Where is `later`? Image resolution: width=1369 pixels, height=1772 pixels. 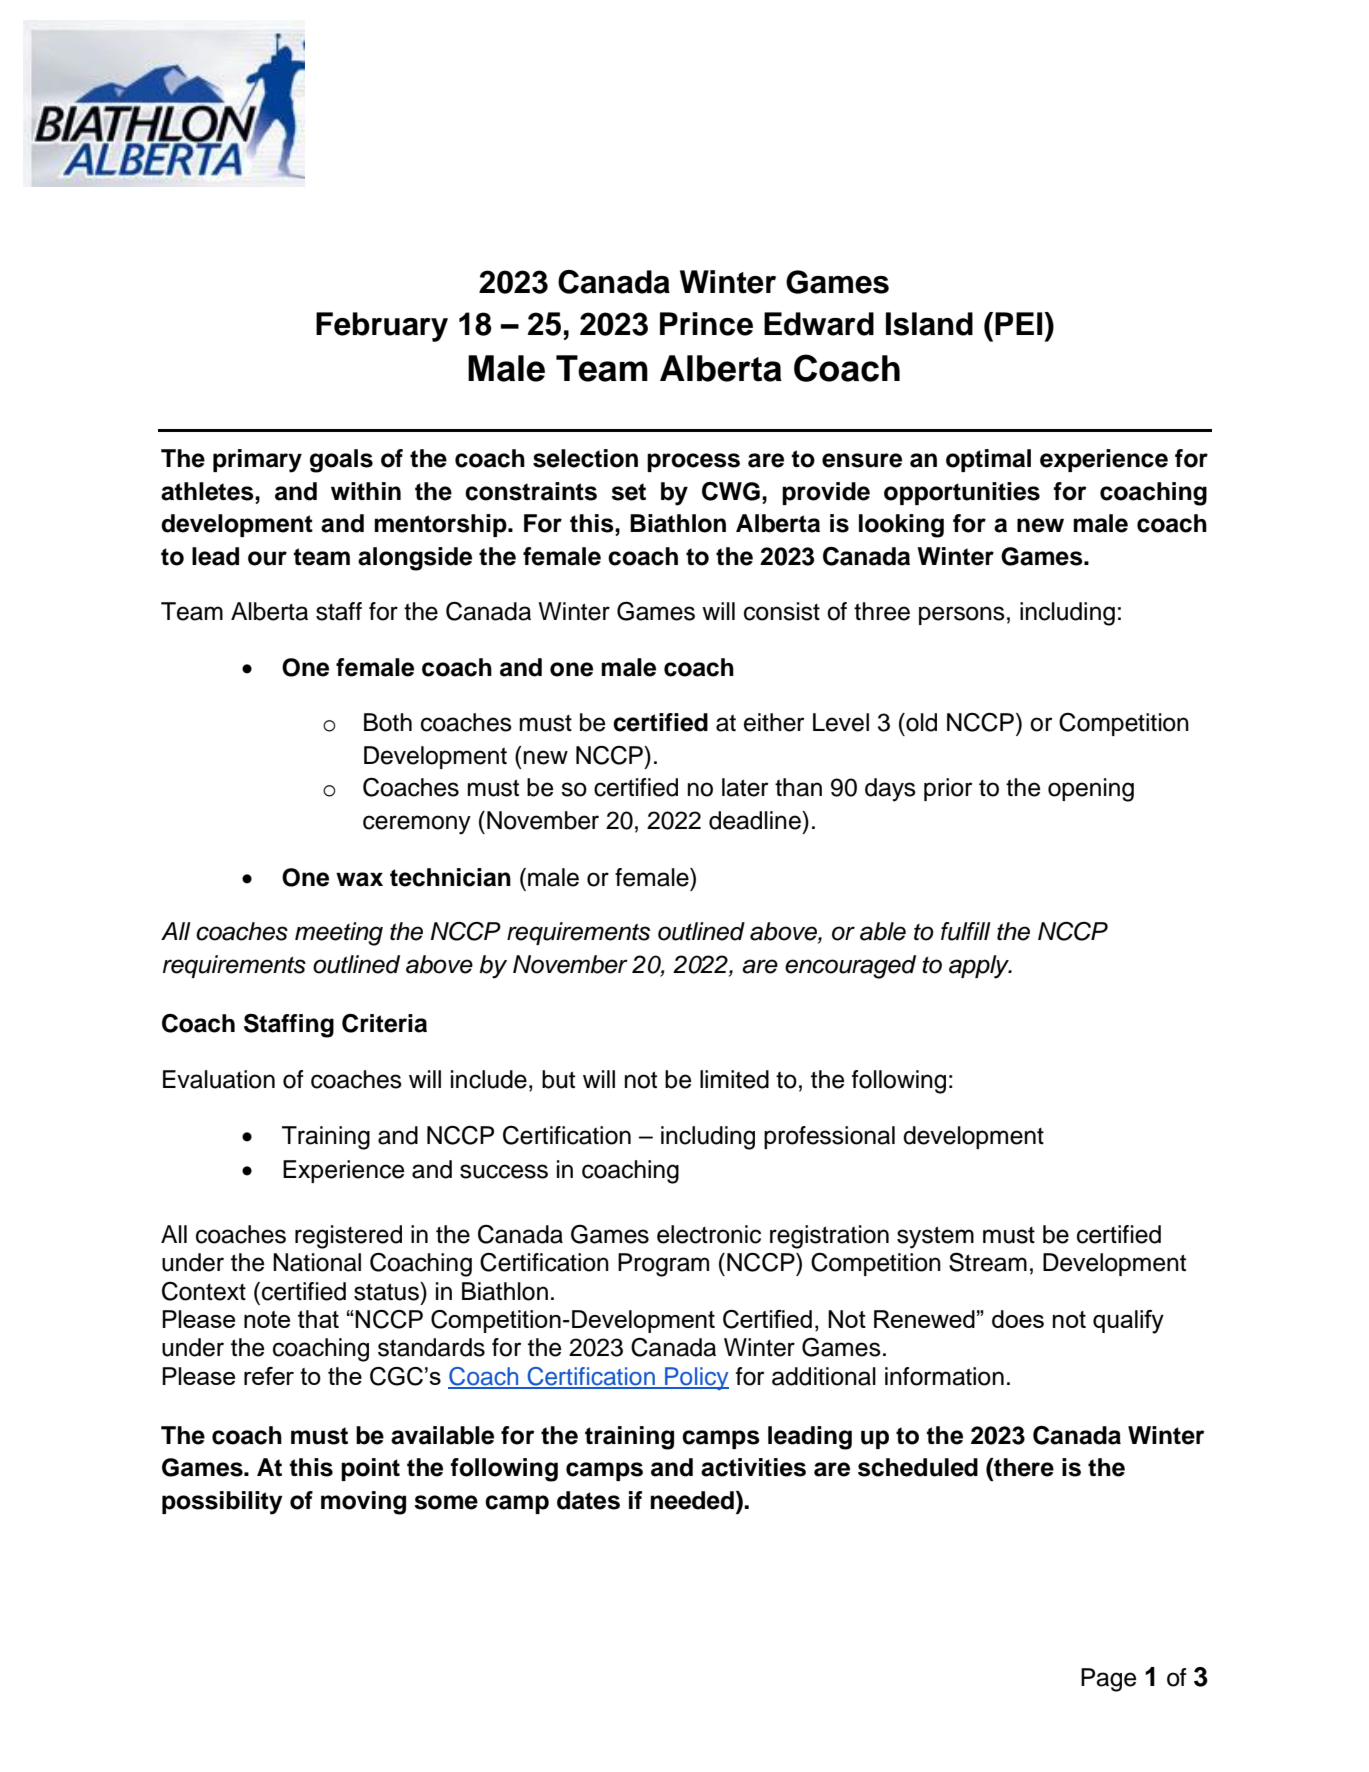 later is located at coordinates (745, 787).
